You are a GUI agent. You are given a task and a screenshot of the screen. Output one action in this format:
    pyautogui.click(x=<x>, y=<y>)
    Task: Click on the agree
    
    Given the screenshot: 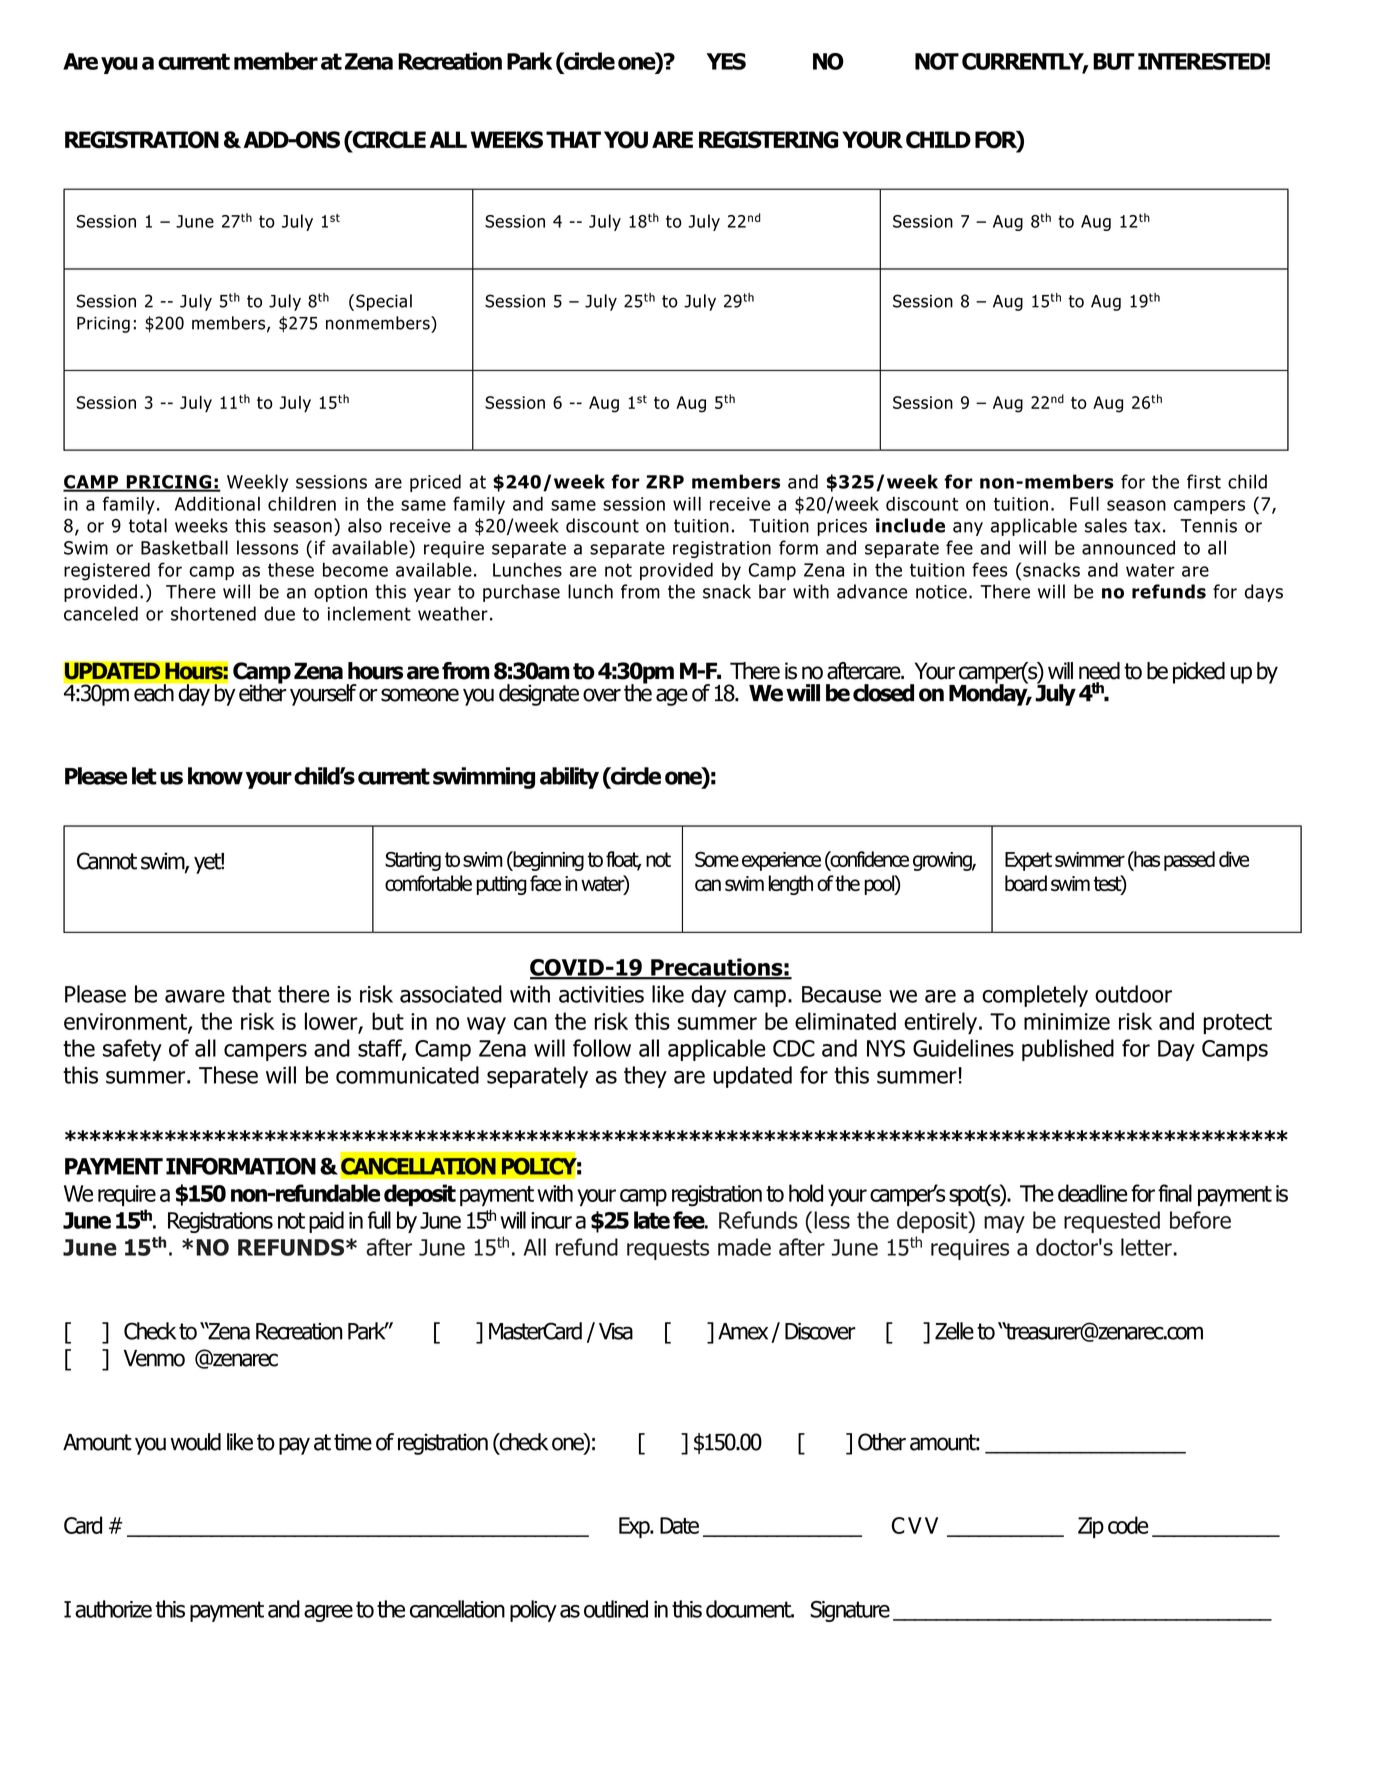 What is the action you would take?
    pyautogui.click(x=328, y=1613)
